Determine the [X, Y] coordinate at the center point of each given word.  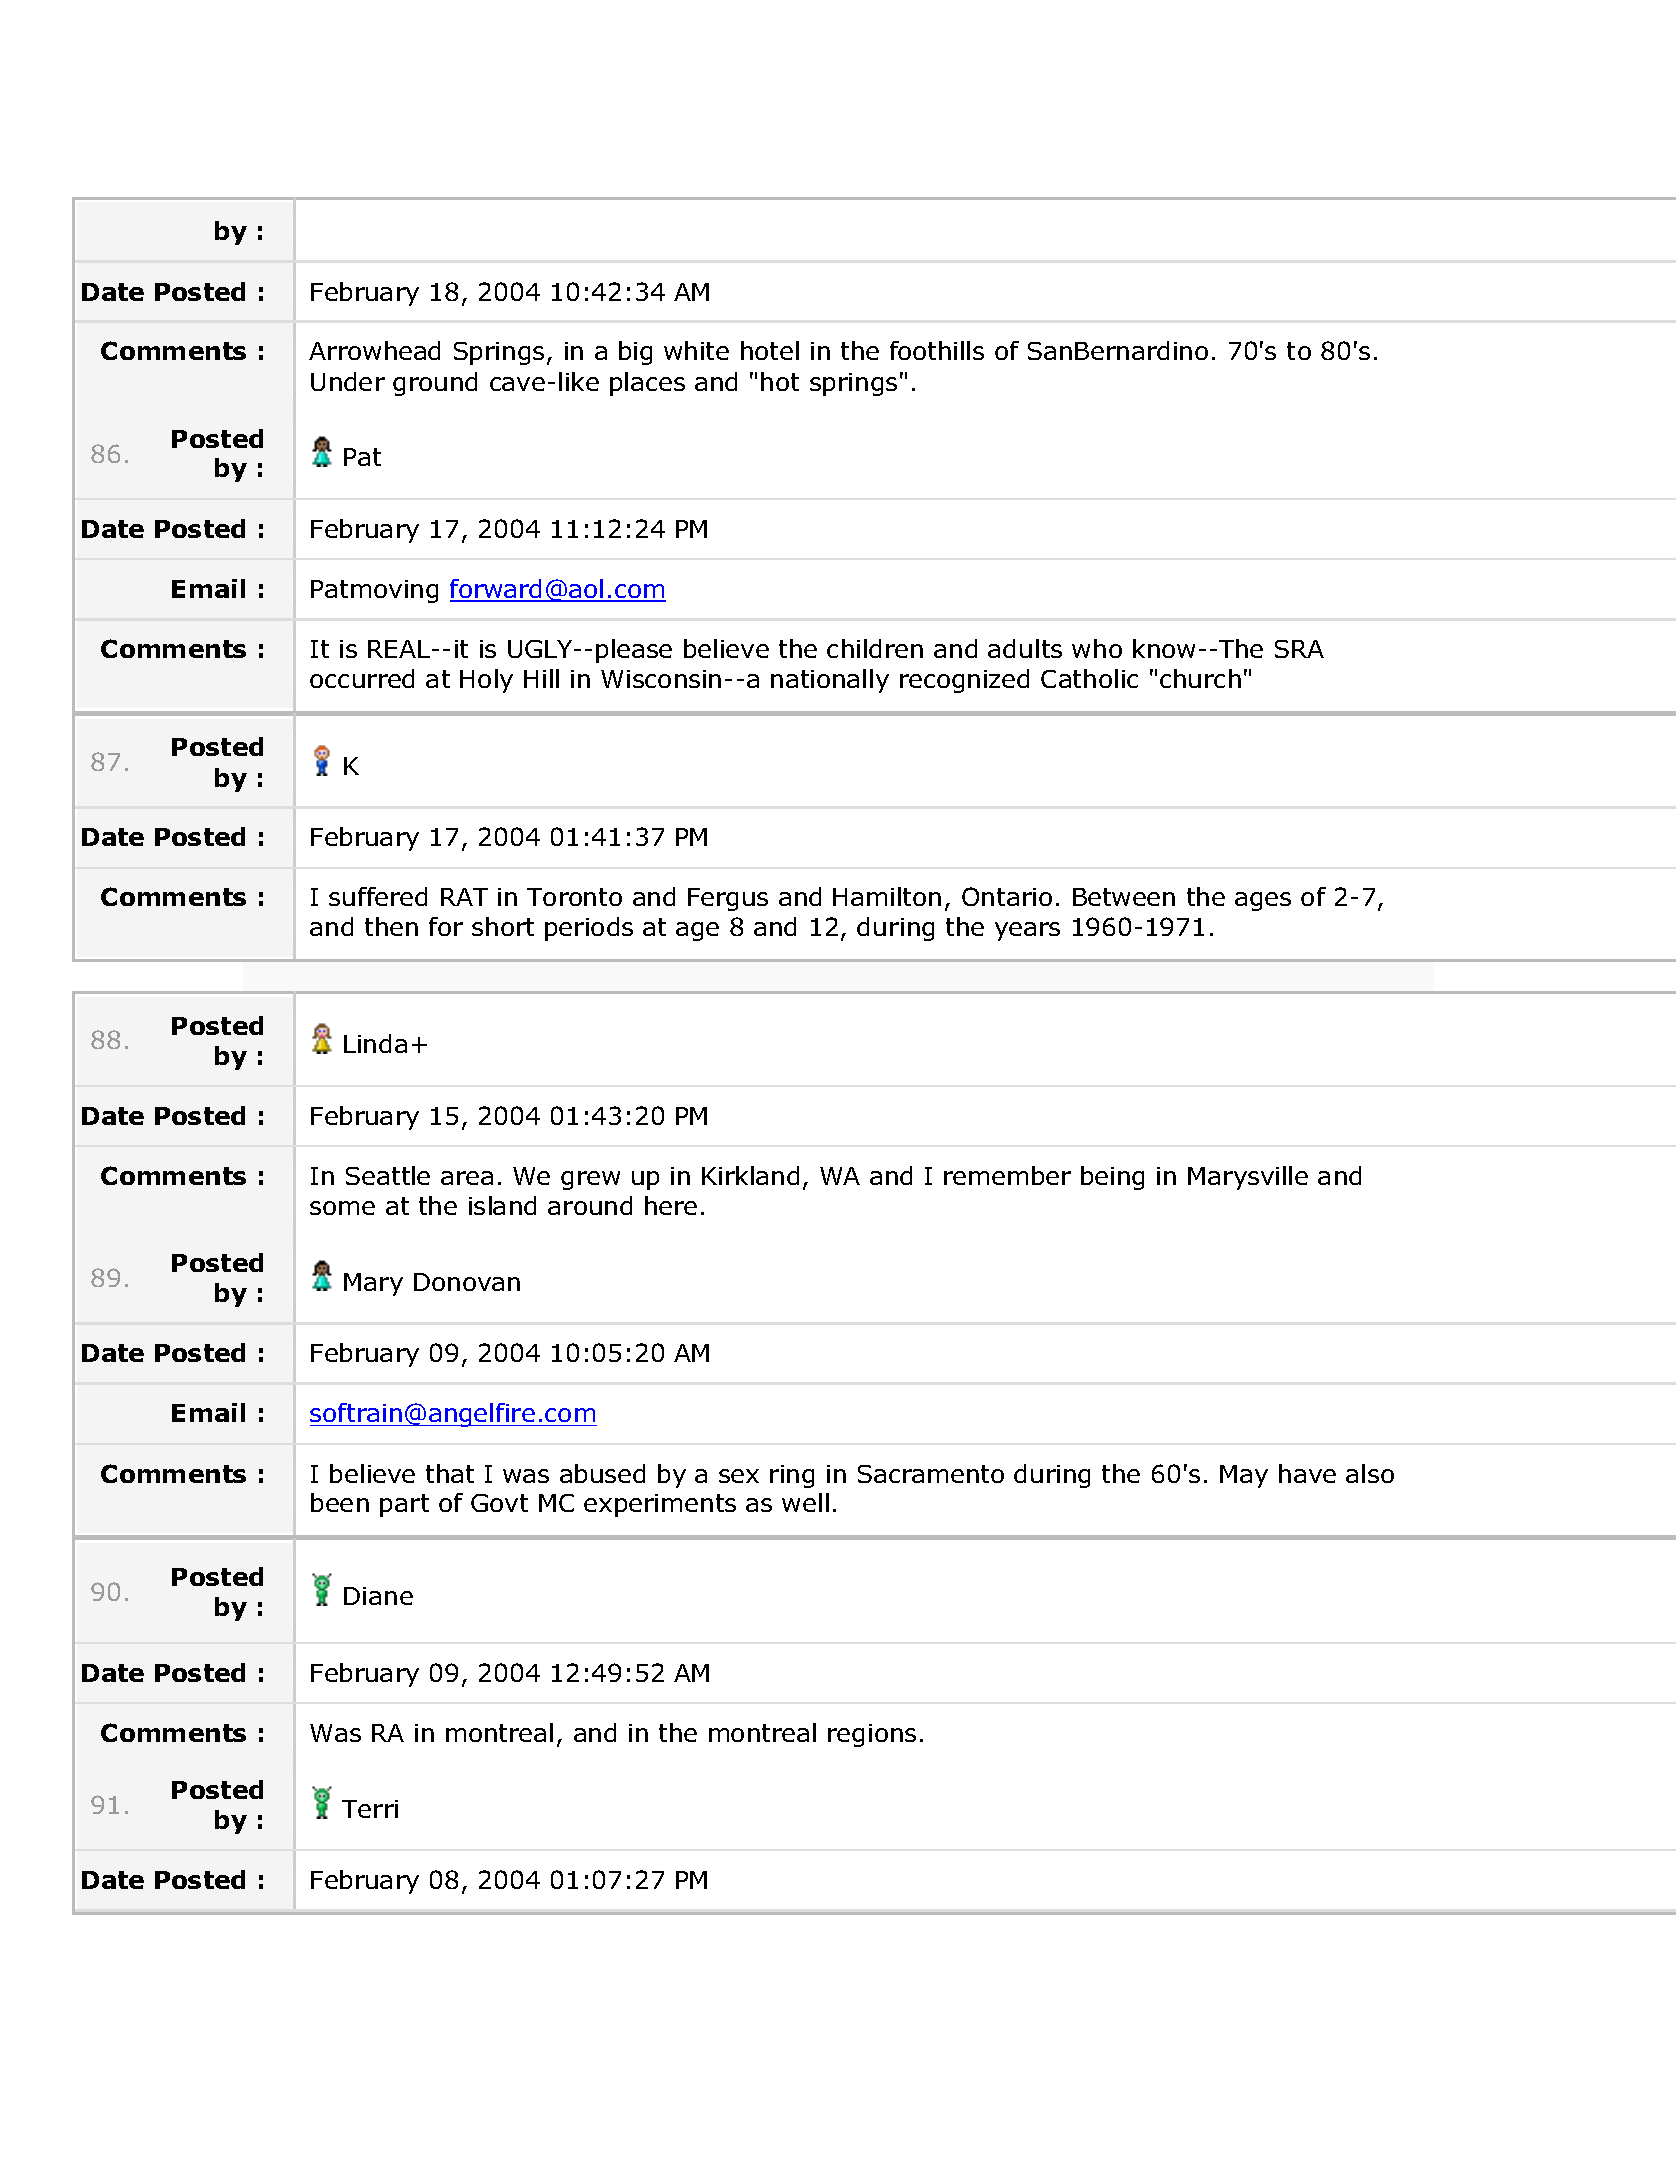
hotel [770, 350]
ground [435, 384]
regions [872, 1735]
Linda [375, 1043]
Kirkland [750, 1175]
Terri [370, 1809]
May [1244, 1476]
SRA [1299, 649]
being [1112, 1178]
